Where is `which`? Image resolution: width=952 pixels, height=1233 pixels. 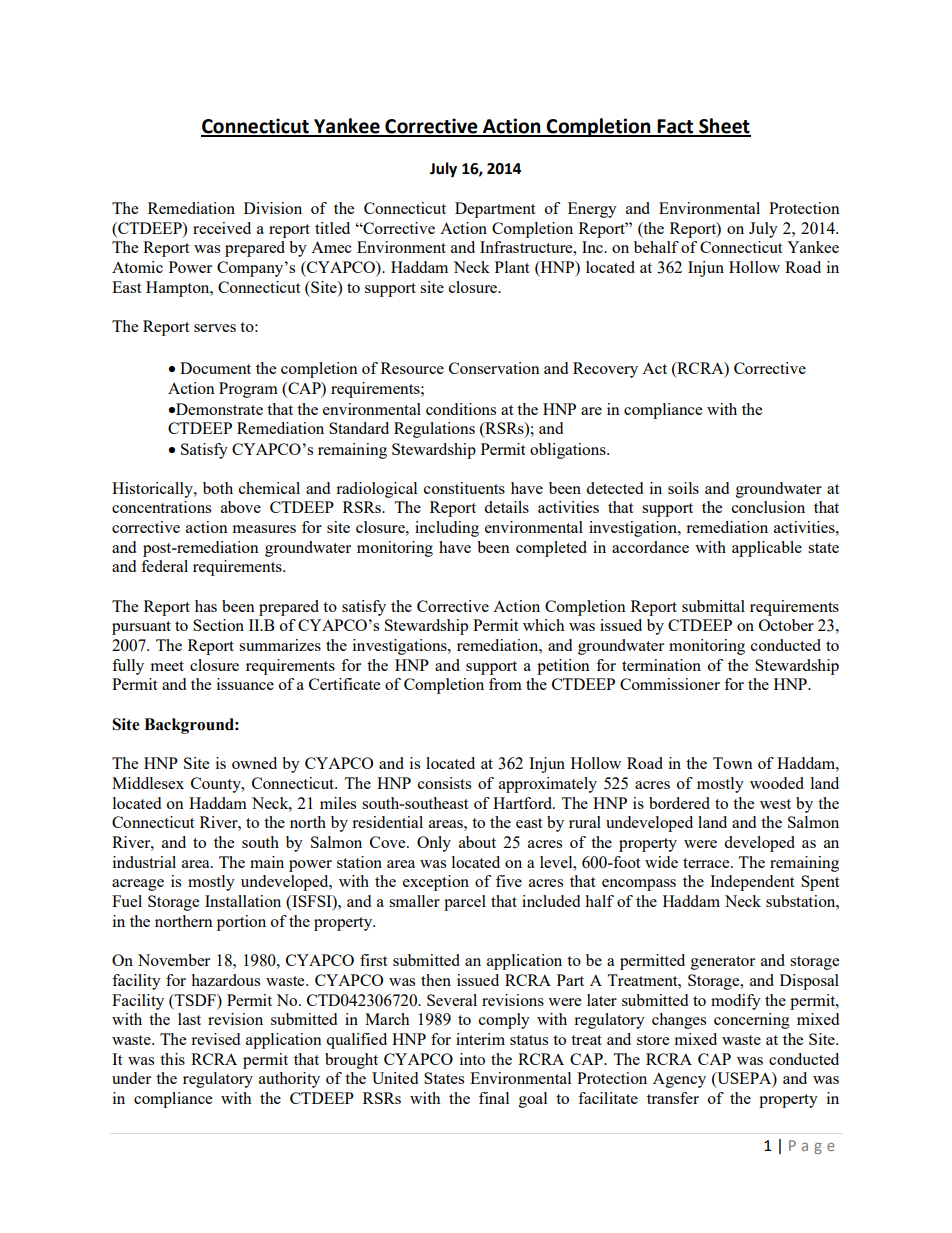 which is located at coordinates (544, 625).
